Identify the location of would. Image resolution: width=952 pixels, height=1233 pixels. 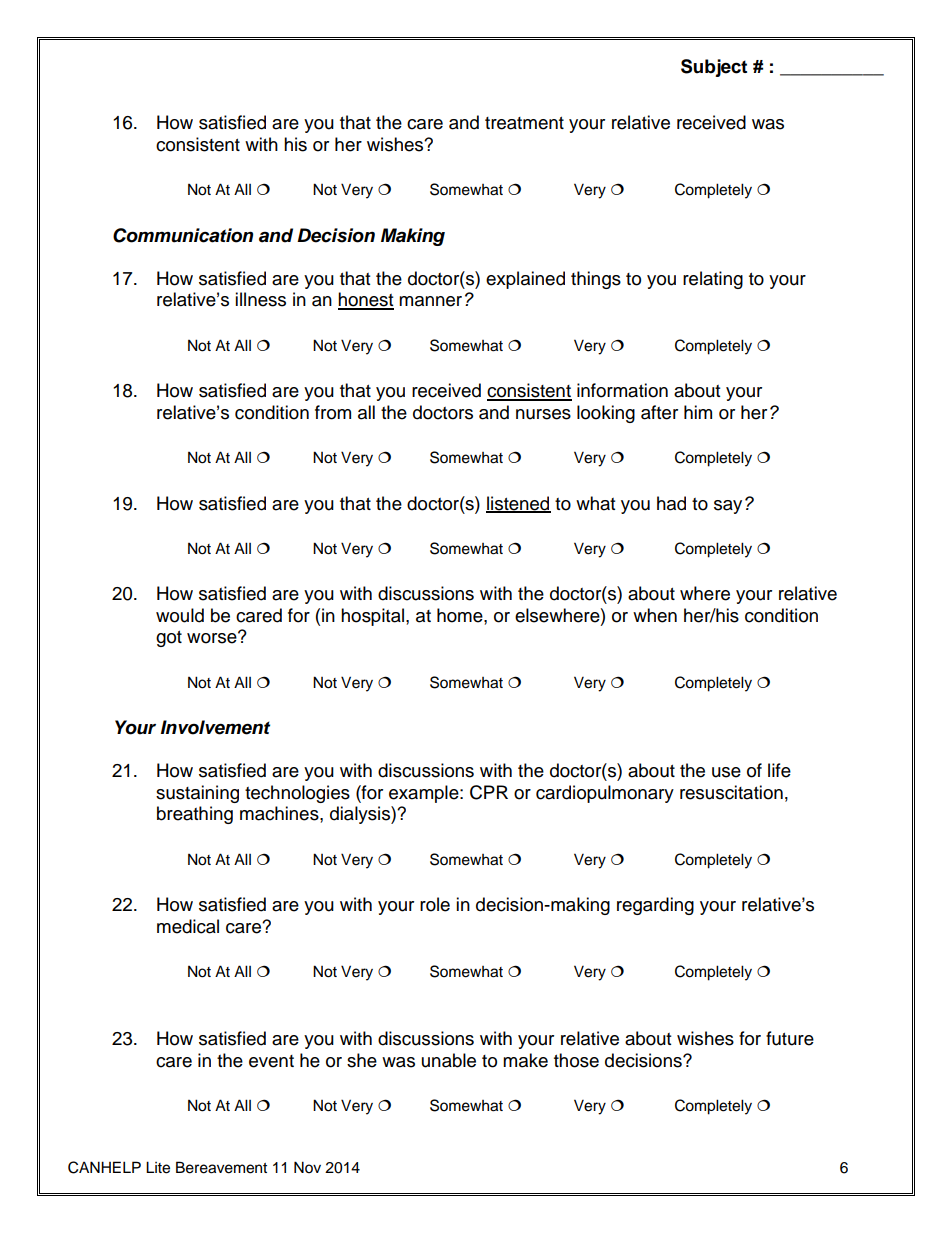
(180, 615).
